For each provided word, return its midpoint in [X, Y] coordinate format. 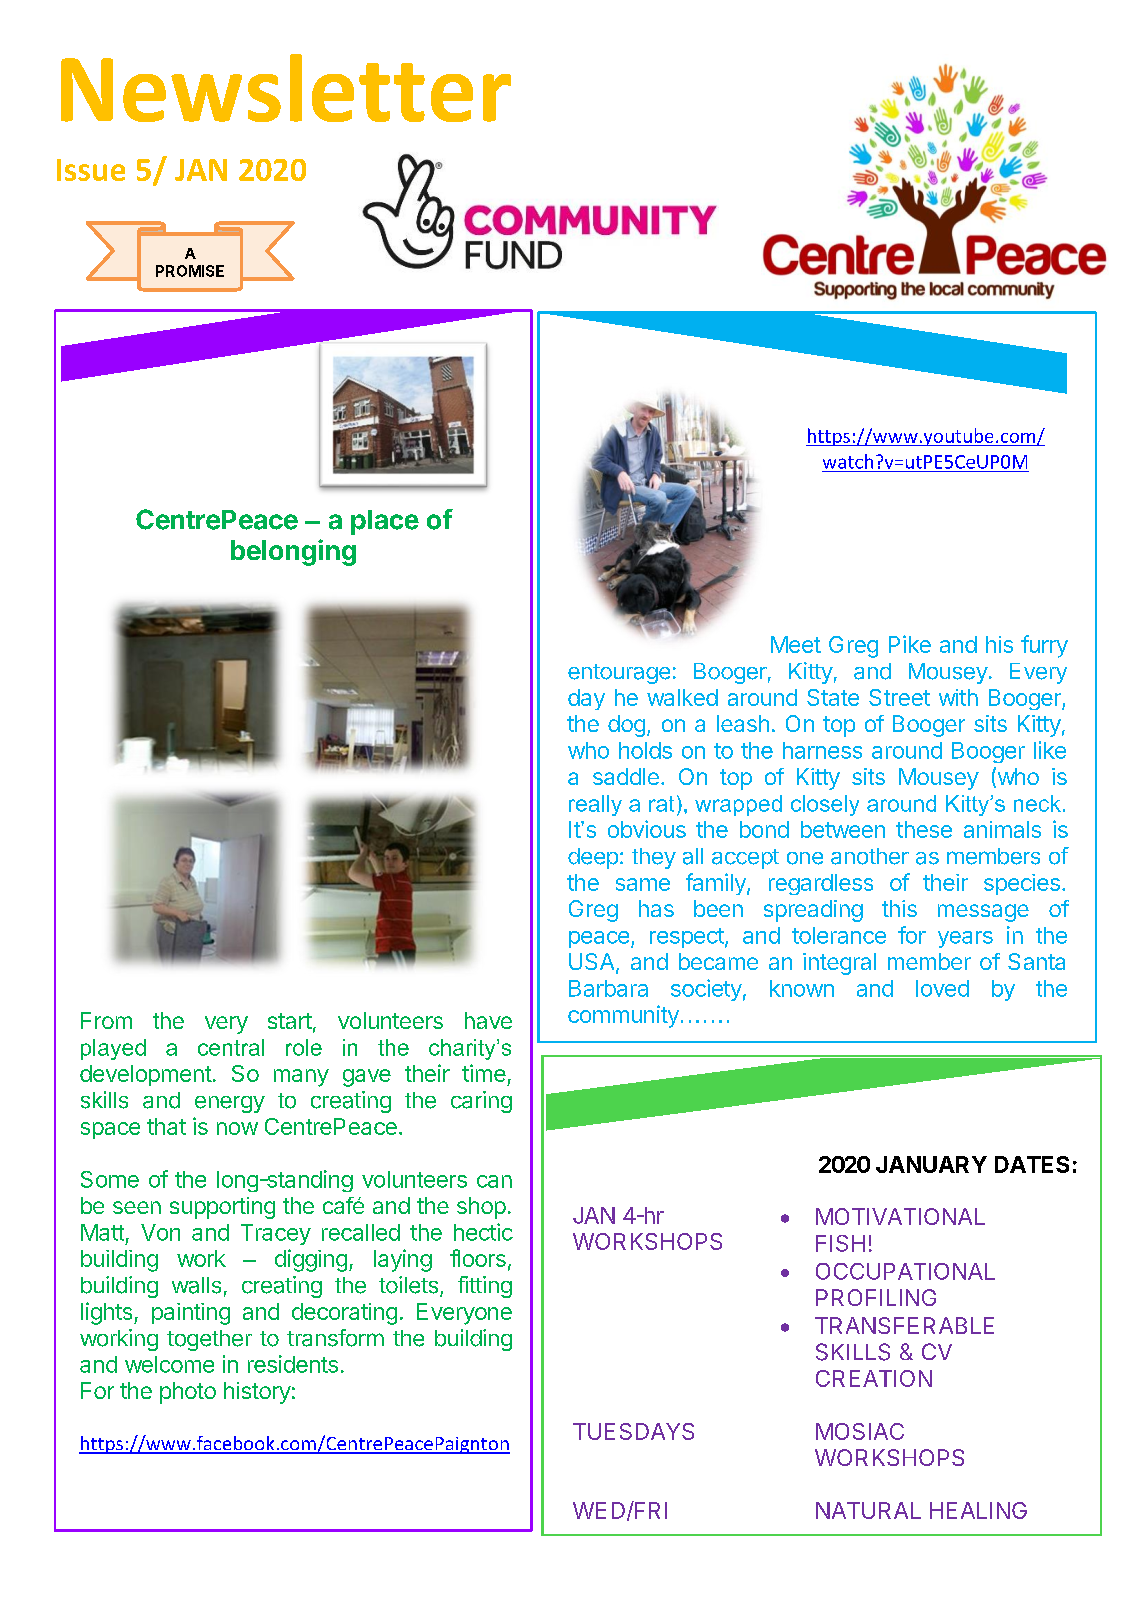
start [290, 1021]
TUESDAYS [633, 1431]
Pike [910, 644]
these [924, 829]
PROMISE [190, 271]
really [595, 805]
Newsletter [286, 88]
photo [188, 1393]
